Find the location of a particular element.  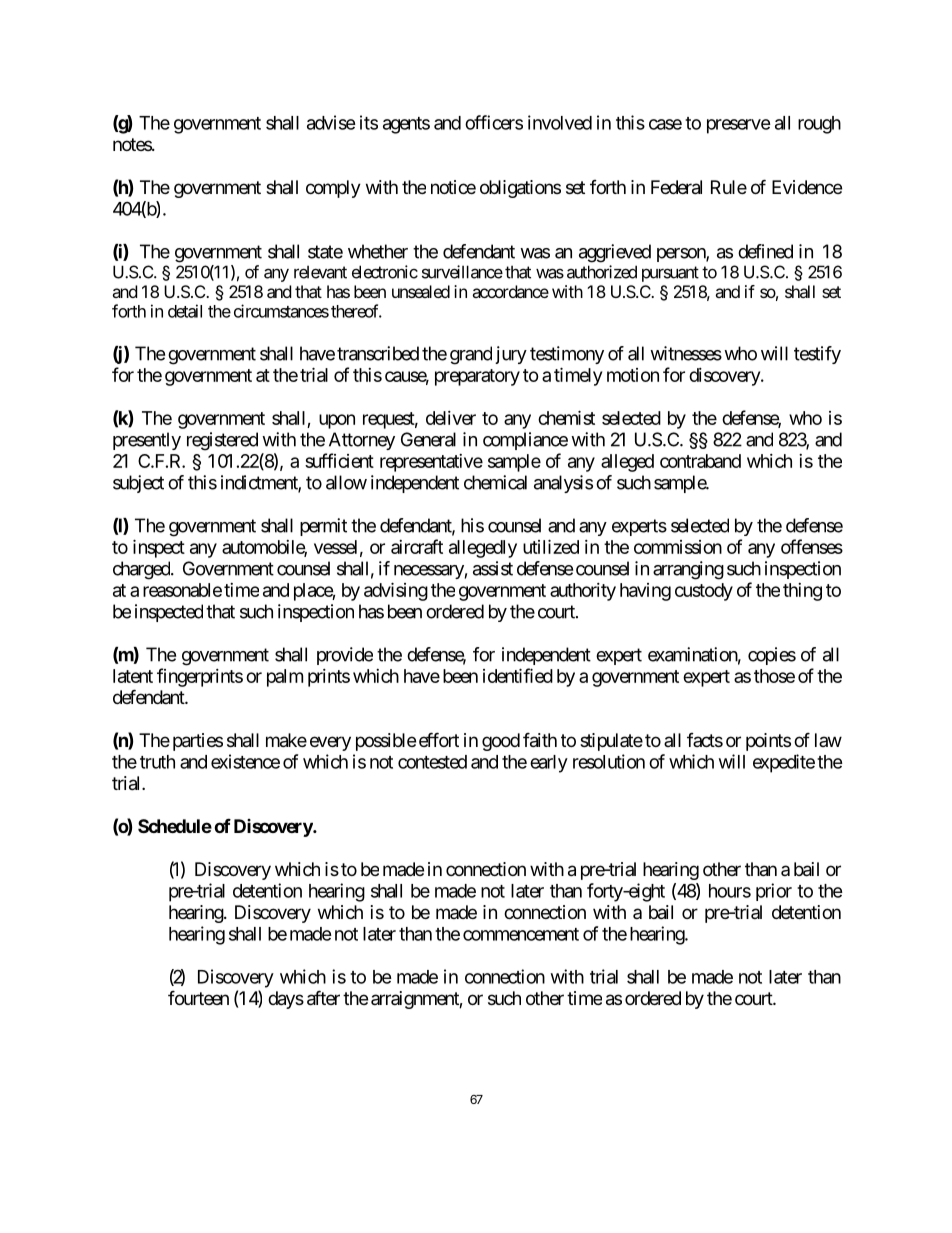

commencement is located at coordinates (521, 934).
